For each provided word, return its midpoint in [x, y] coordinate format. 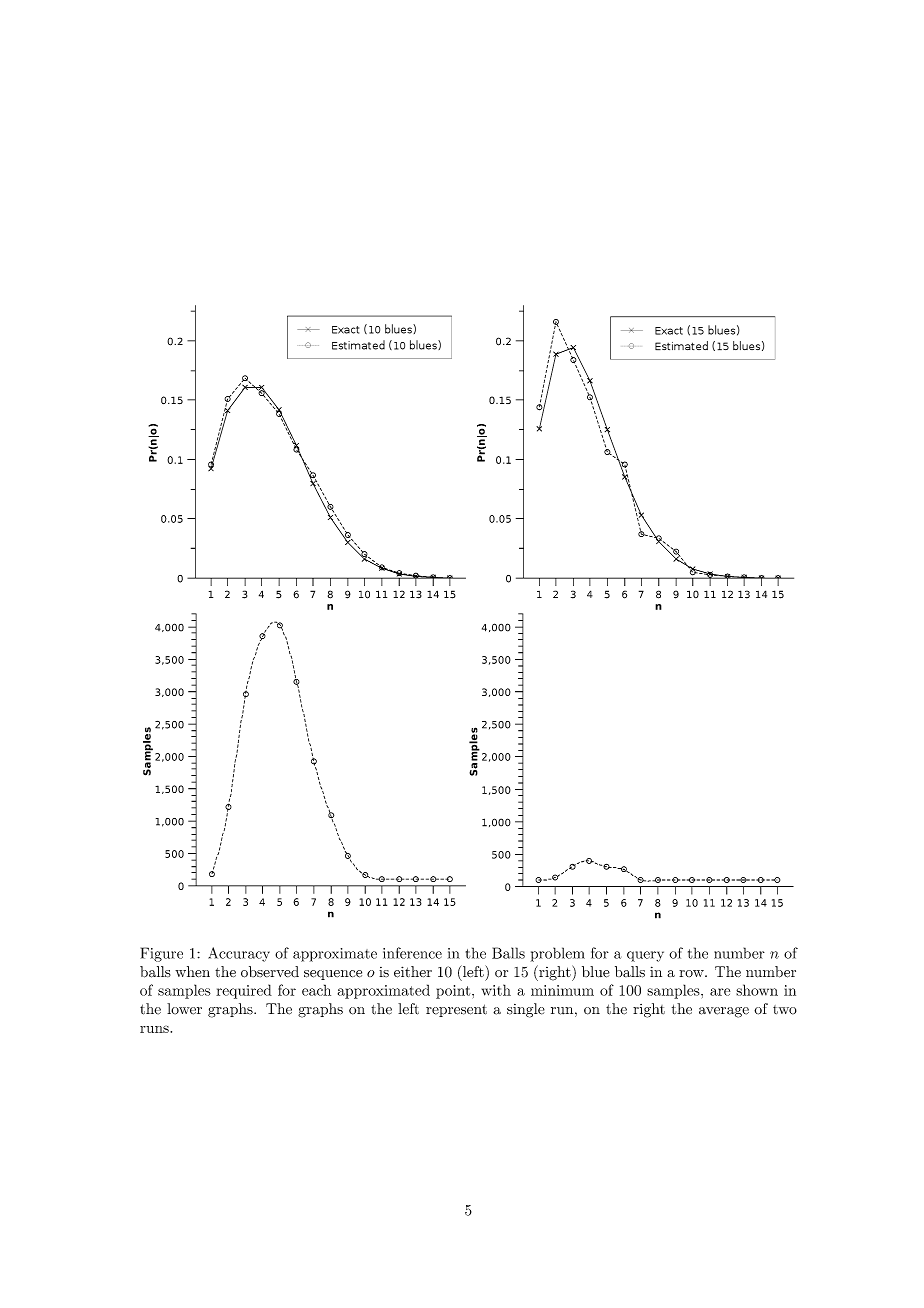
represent [456, 1010]
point [454, 992]
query [645, 956]
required [244, 991]
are [720, 992]
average [724, 1012]
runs [155, 1029]
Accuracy [239, 954]
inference [412, 953]
